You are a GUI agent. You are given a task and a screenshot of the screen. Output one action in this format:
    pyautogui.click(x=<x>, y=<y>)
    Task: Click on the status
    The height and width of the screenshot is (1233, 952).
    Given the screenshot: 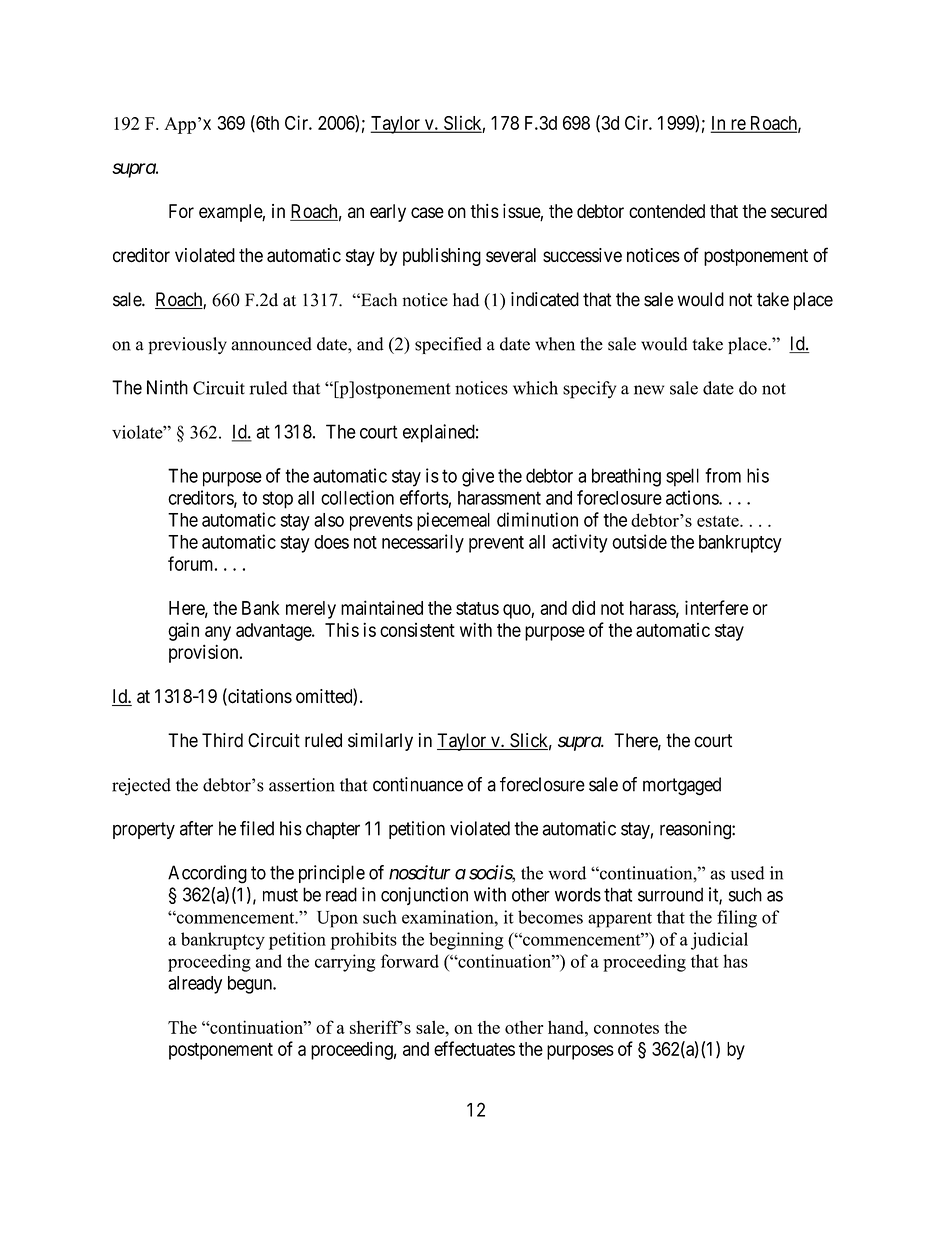 What is the action you would take?
    pyautogui.click(x=477, y=608)
